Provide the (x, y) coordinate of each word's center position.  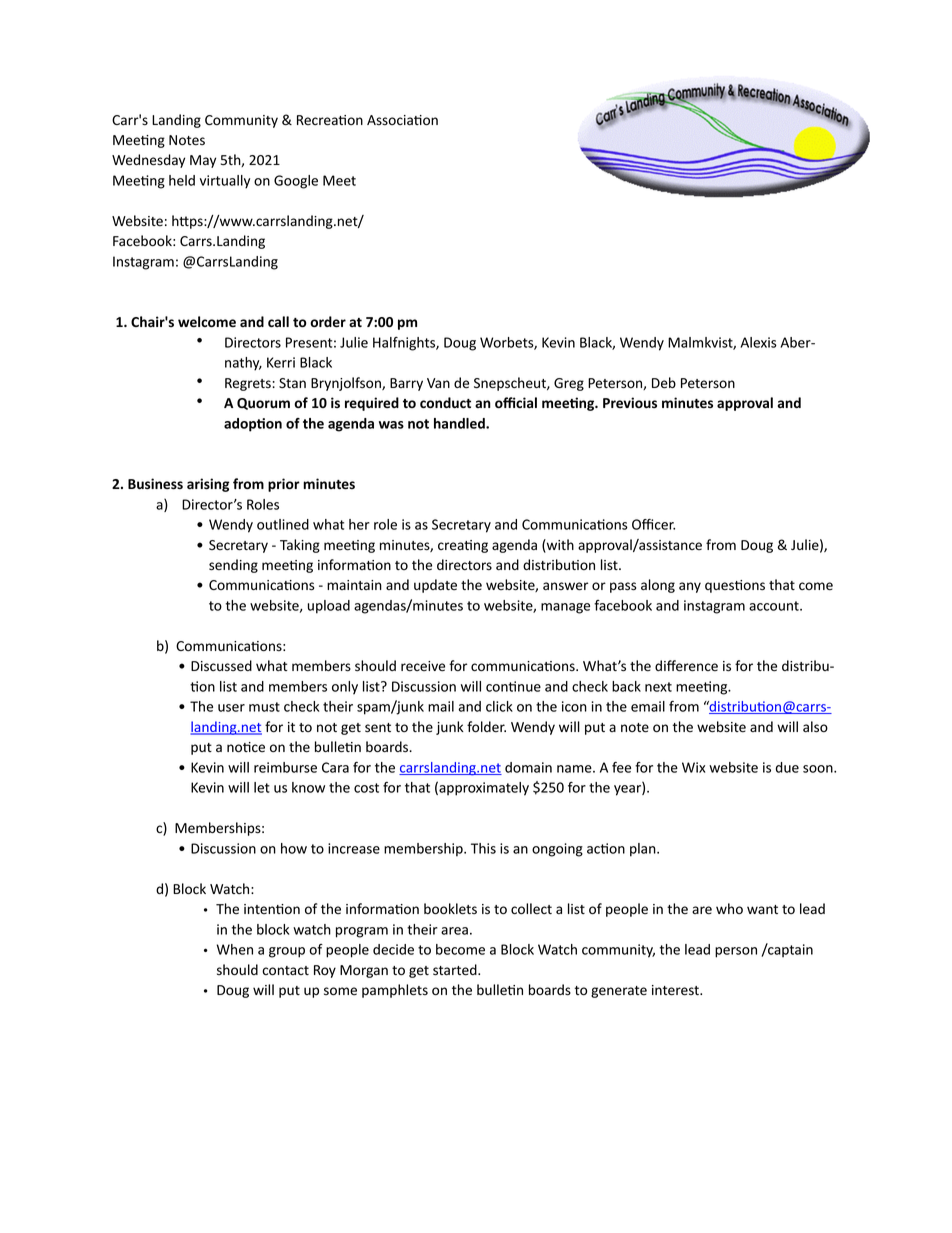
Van (438, 383)
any (690, 587)
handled (460, 423)
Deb (664, 383)
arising (208, 485)
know (308, 787)
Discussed (221, 666)
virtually (225, 182)
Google (296, 182)
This (483, 848)
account (775, 606)
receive (423, 666)
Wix (693, 767)
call (278, 321)
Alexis (758, 342)
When (235, 949)
